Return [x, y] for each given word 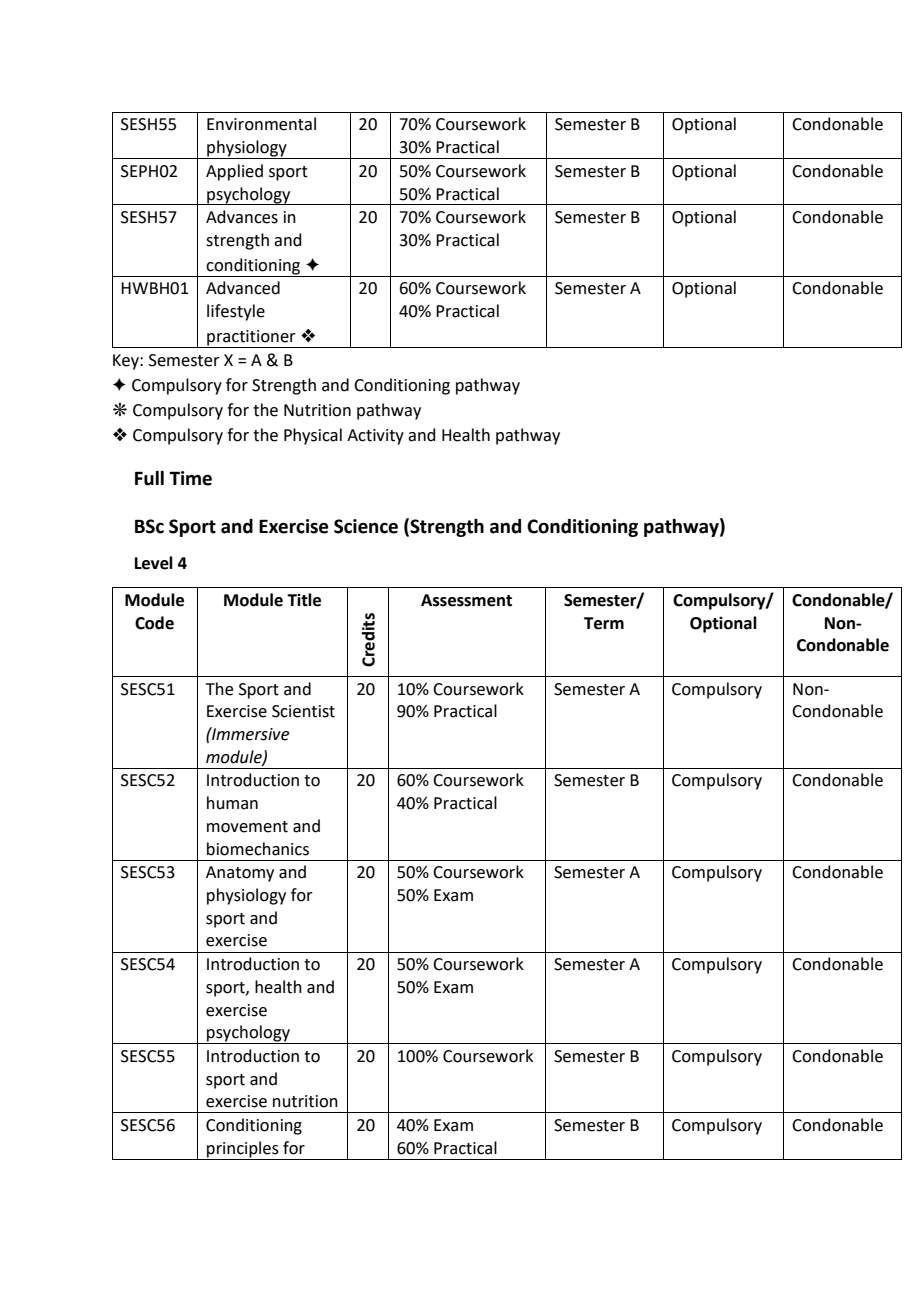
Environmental [261, 124]
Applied [234, 172]
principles [243, 1150]
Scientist [303, 711]
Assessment [466, 600]
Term [604, 623]
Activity [375, 437]
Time [190, 478]
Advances [242, 217]
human [232, 803]
